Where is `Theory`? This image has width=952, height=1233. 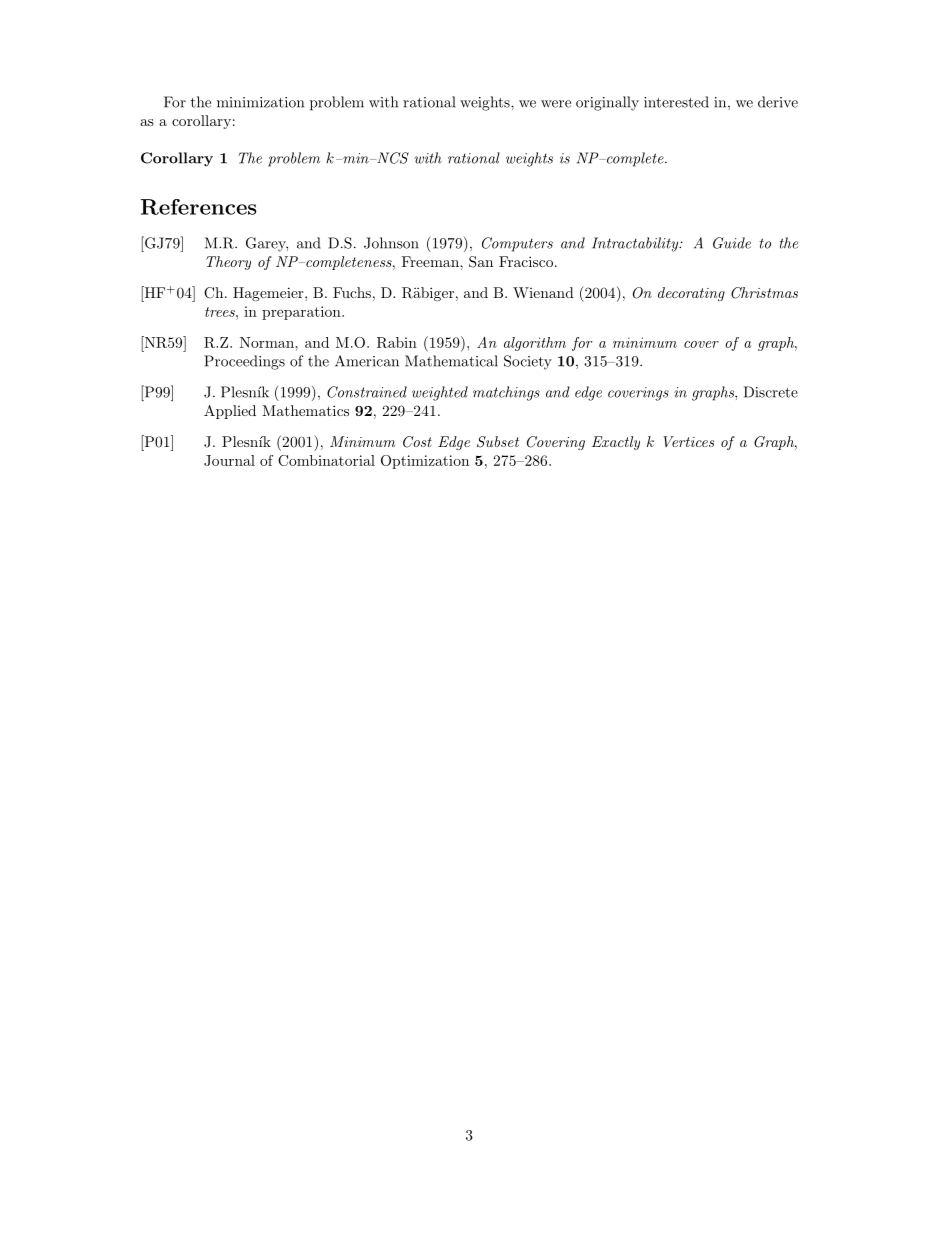
Theory is located at coordinates (228, 263).
